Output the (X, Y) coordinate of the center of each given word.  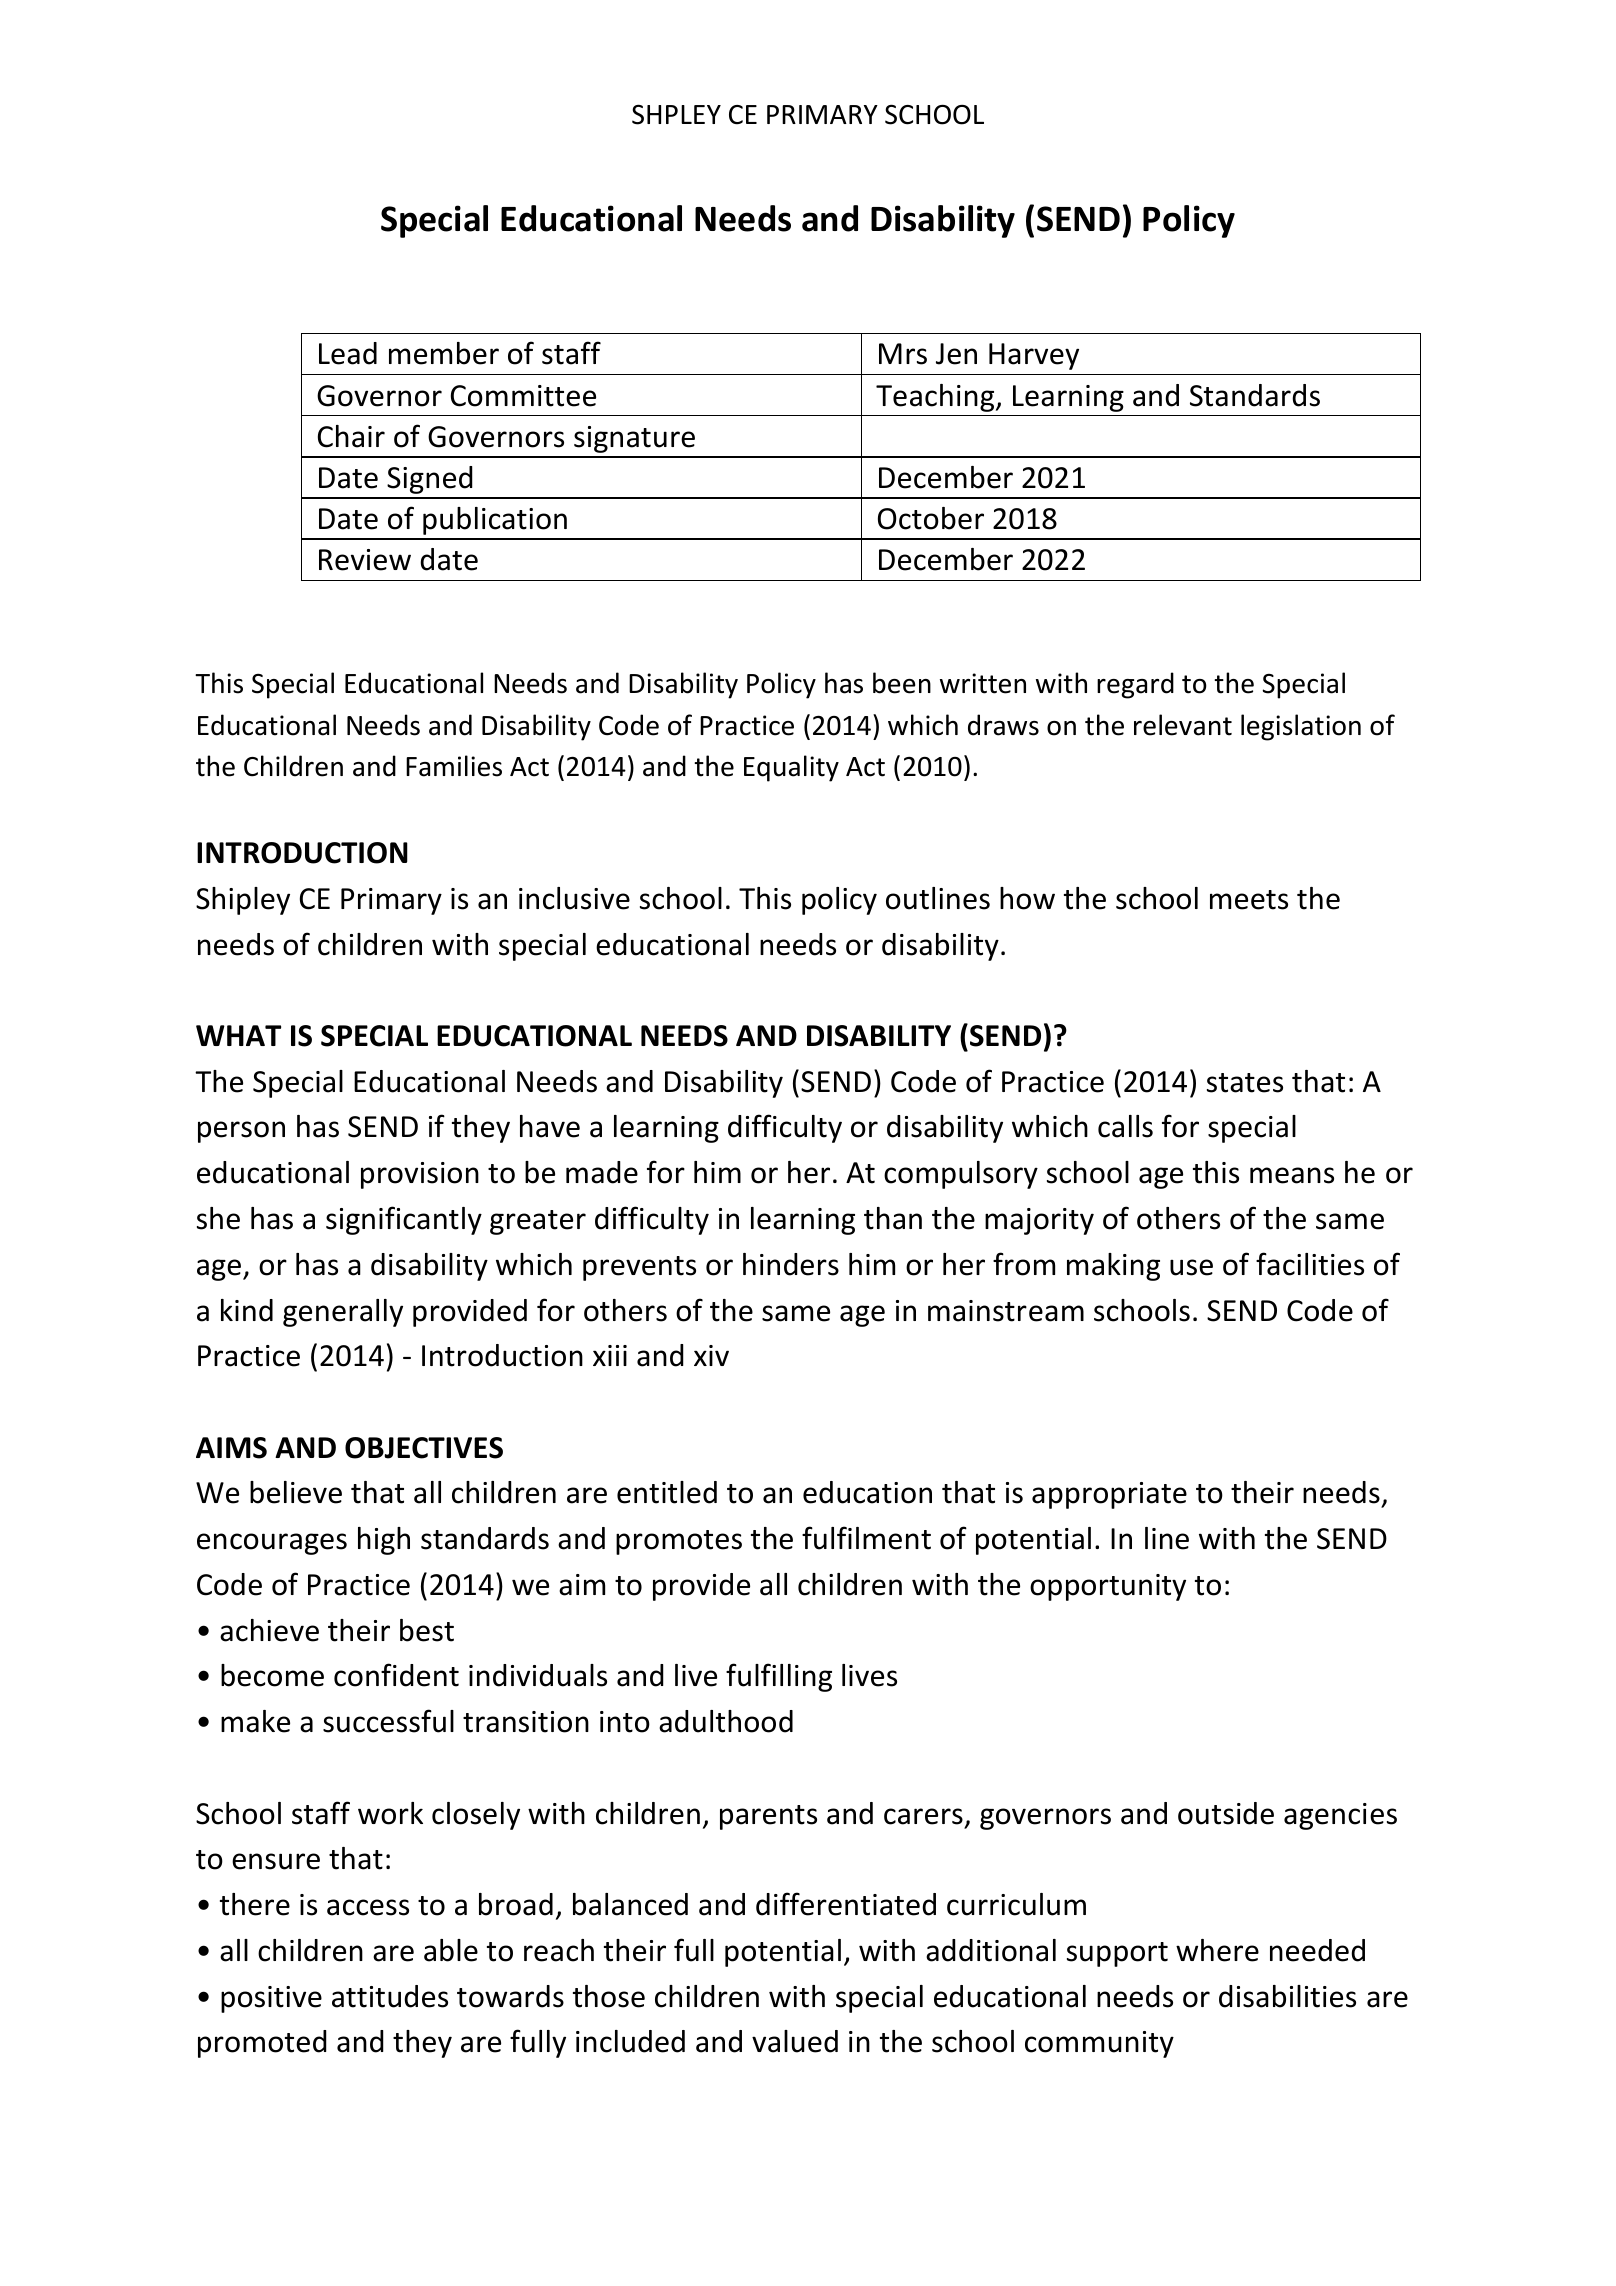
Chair (351, 436)
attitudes (390, 1996)
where (1217, 1950)
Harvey (1034, 356)
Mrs (903, 354)
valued (795, 2041)
